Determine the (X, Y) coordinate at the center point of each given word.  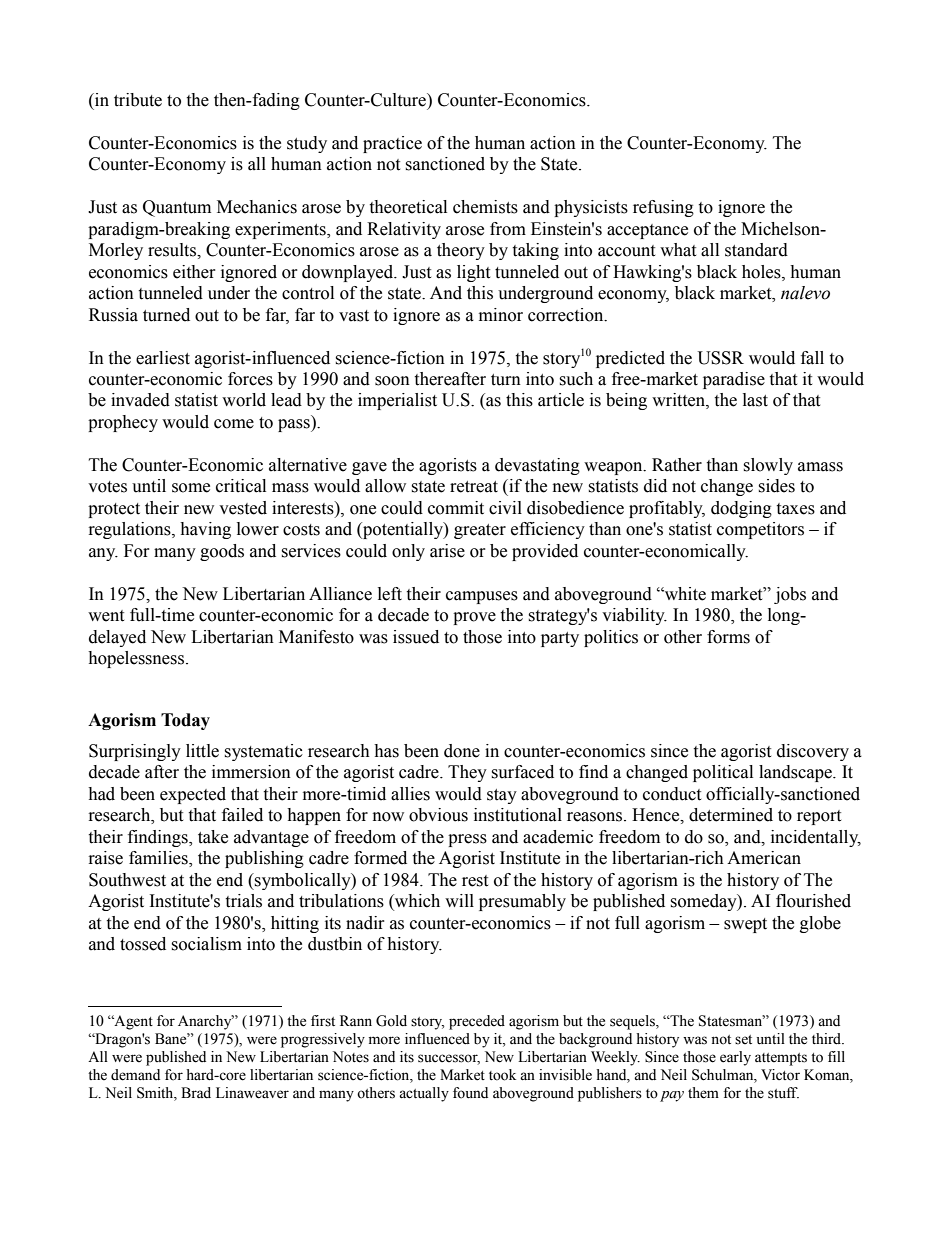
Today (185, 721)
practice (392, 144)
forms (728, 637)
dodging (741, 509)
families (159, 859)
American (764, 858)
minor (501, 315)
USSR (721, 358)
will (459, 900)
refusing (663, 208)
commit (456, 508)
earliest (163, 358)
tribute (138, 100)
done (462, 751)
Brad (196, 1093)
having (205, 530)
